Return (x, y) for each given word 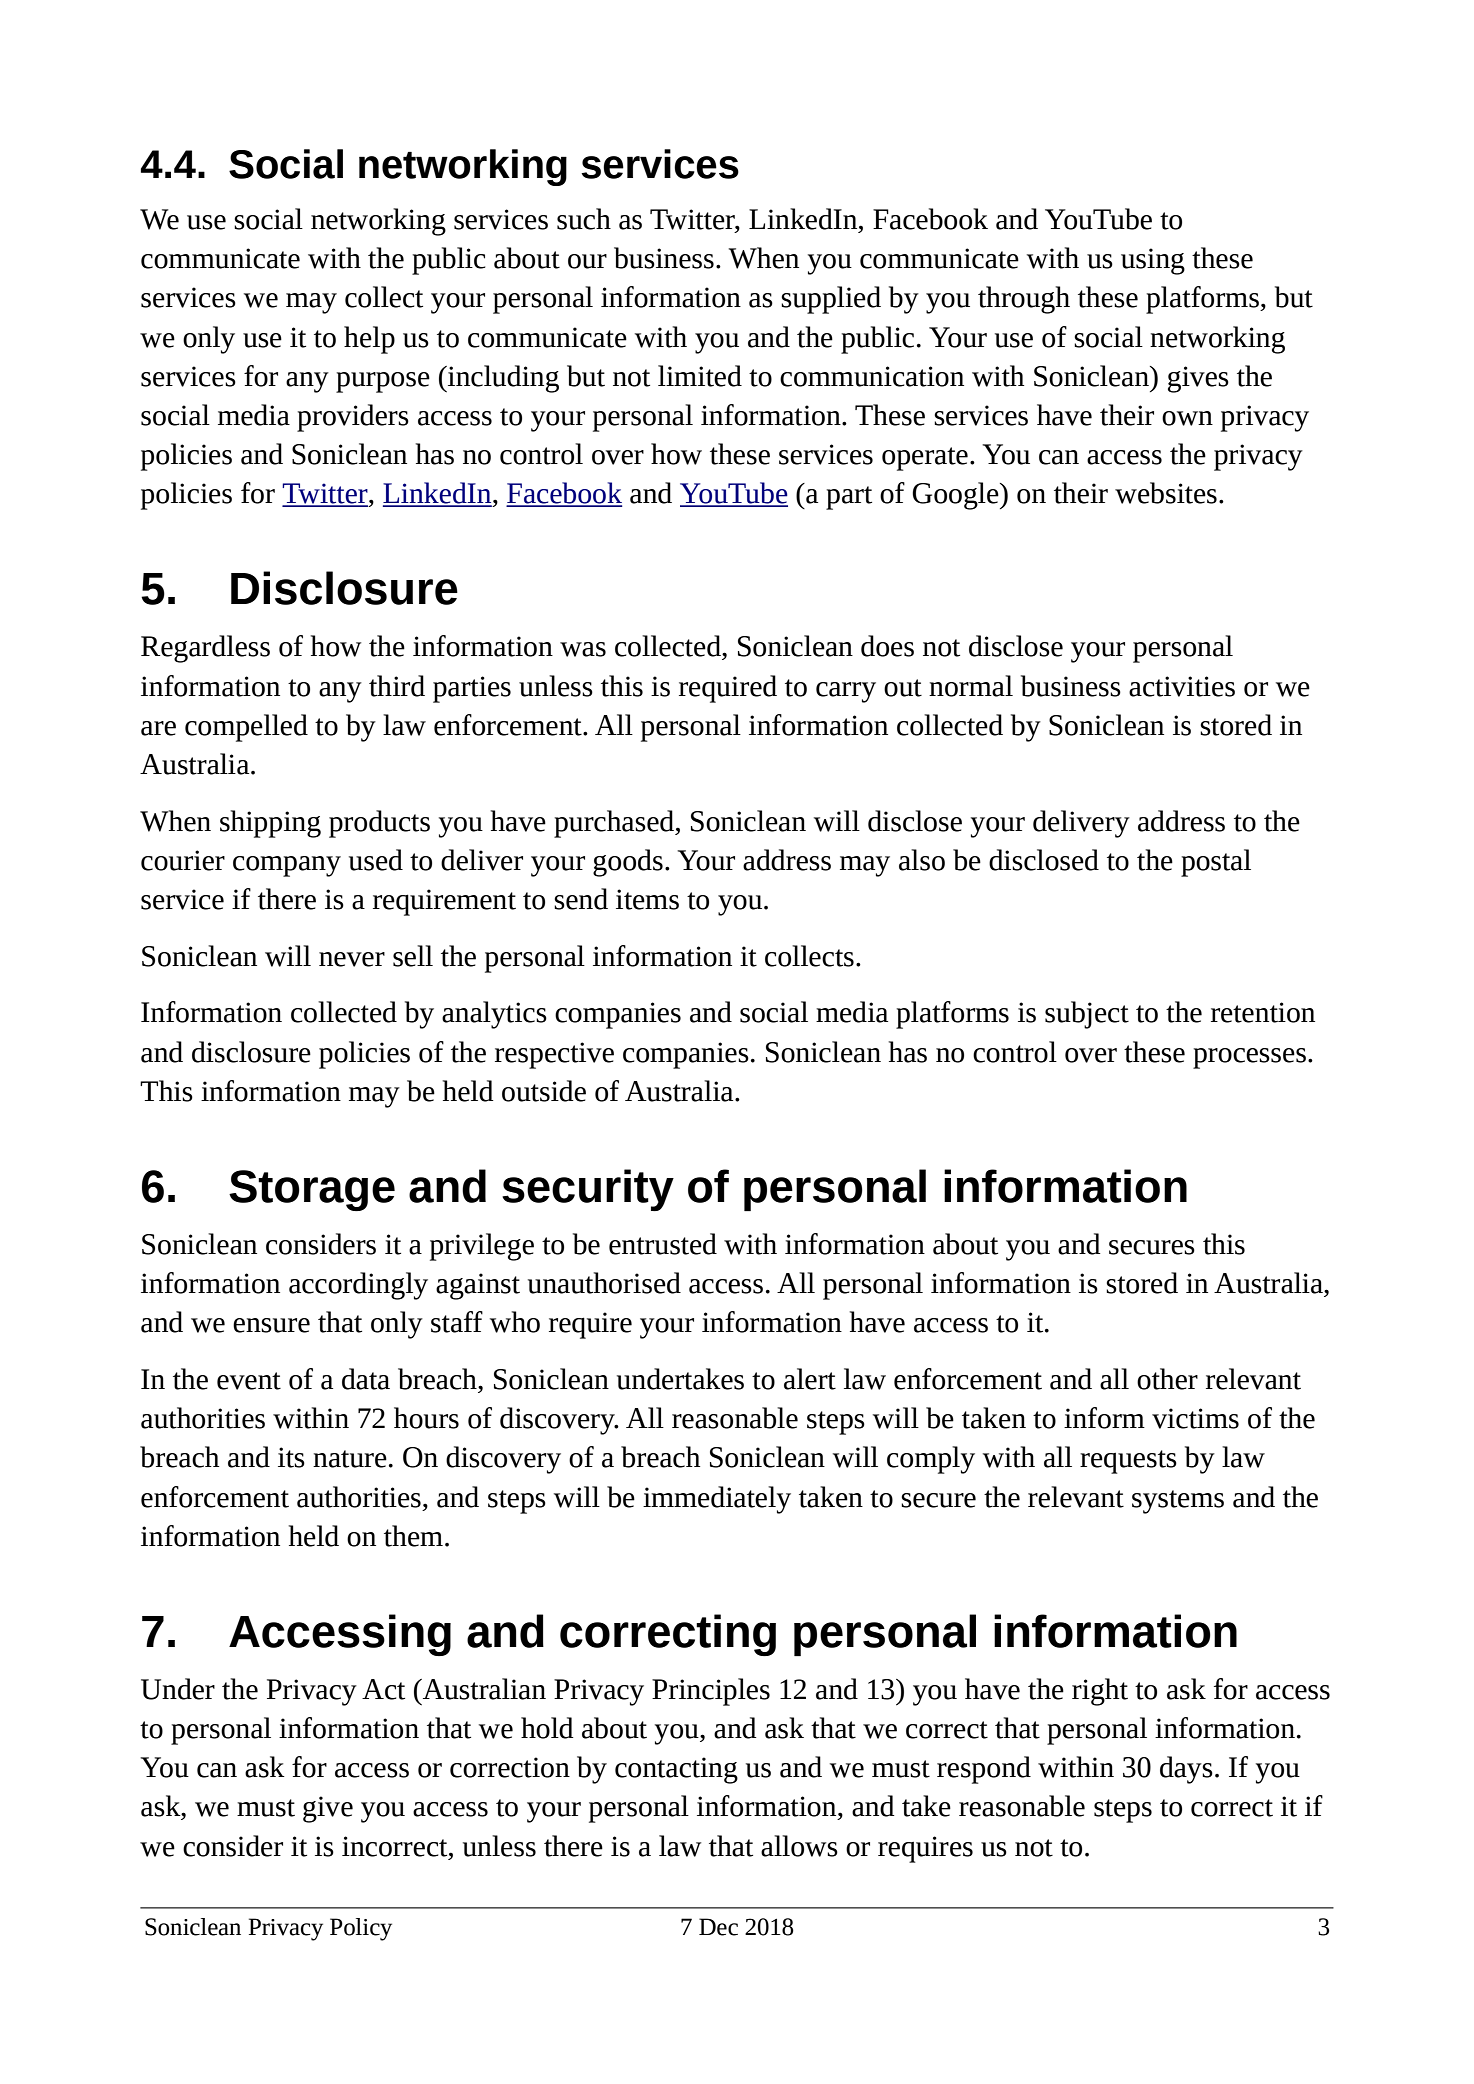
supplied (831, 300)
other (1167, 1379)
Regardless (205, 649)
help (369, 340)
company (287, 866)
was (583, 649)
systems (1178, 1502)
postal (1216, 863)
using (1153, 261)
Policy (361, 1929)
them (413, 1536)
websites (1166, 493)
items (647, 899)
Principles (711, 1692)
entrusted (663, 1244)
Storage (312, 1190)
